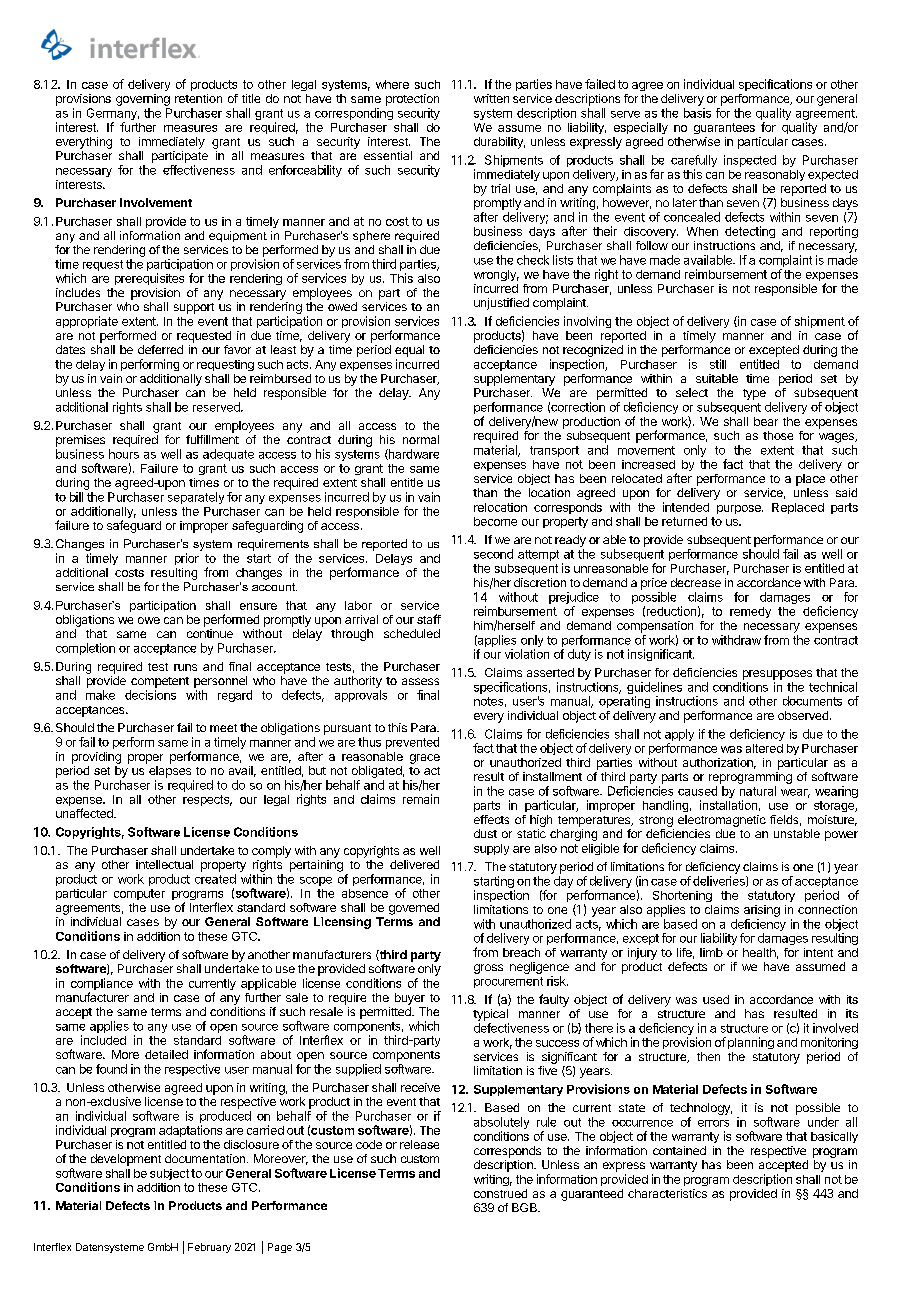  Describe the element at coordinates (491, 98) in the document. I see `written` at that location.
